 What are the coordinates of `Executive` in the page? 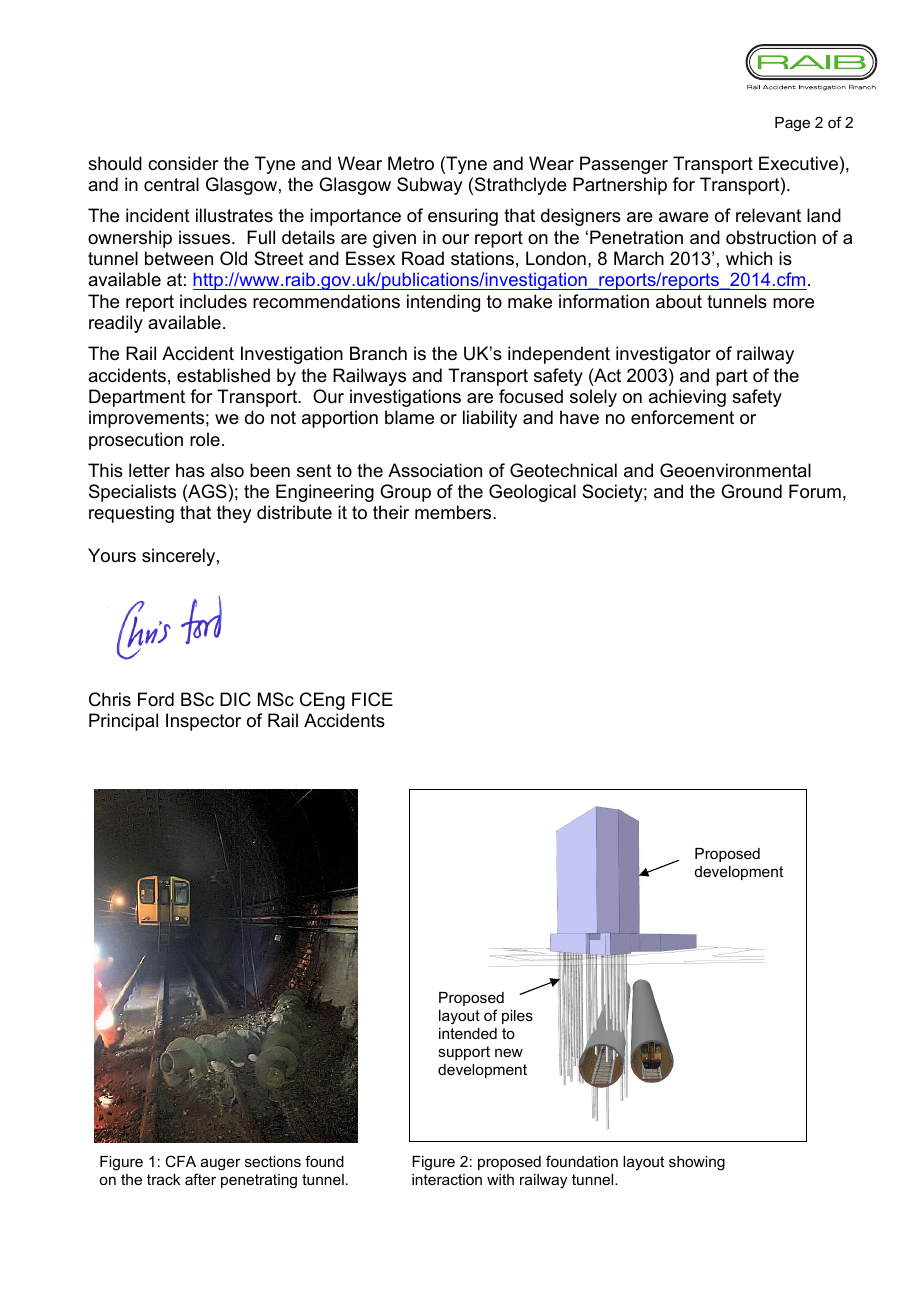 It's located at (798, 163).
